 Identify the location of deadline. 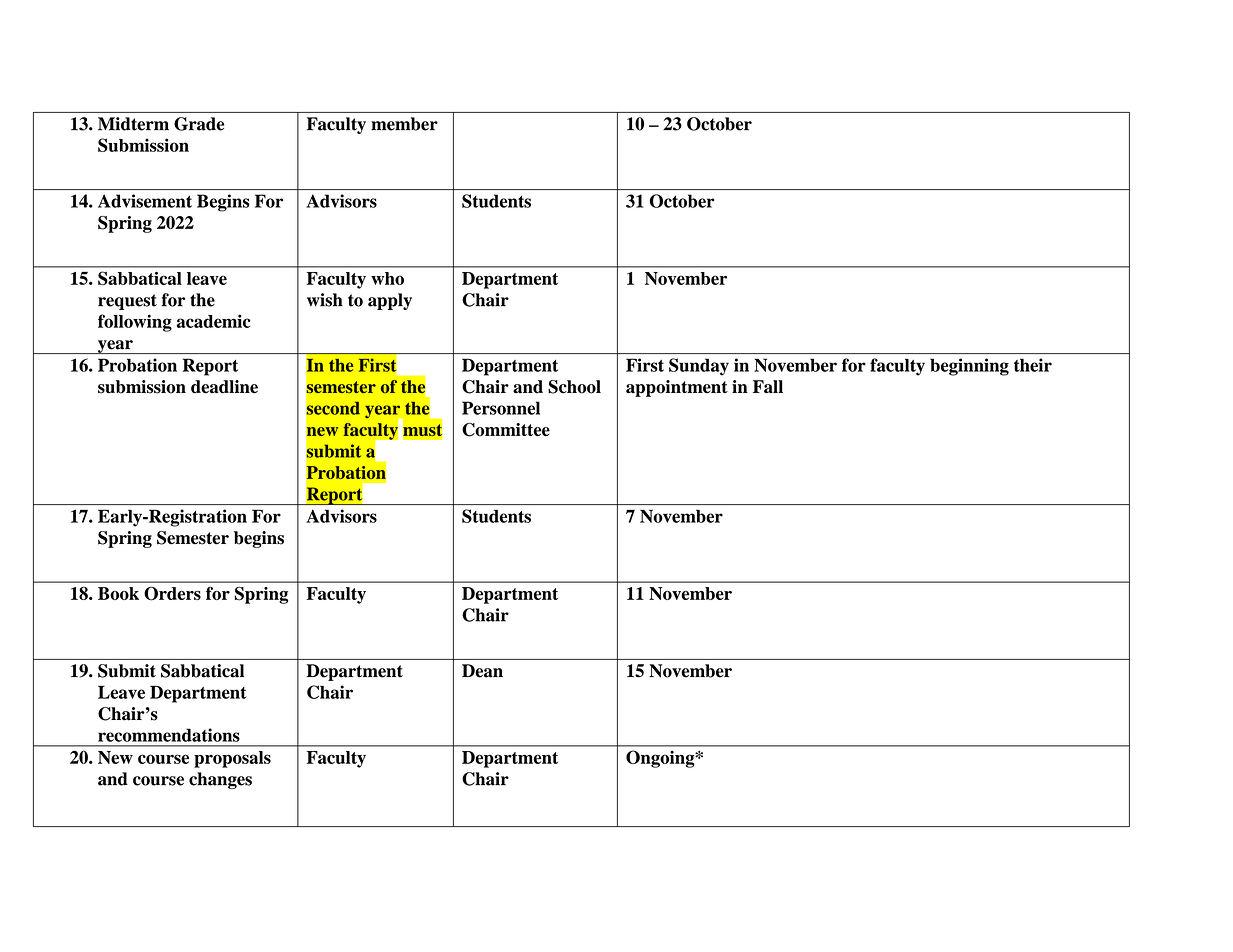
(224, 387).
